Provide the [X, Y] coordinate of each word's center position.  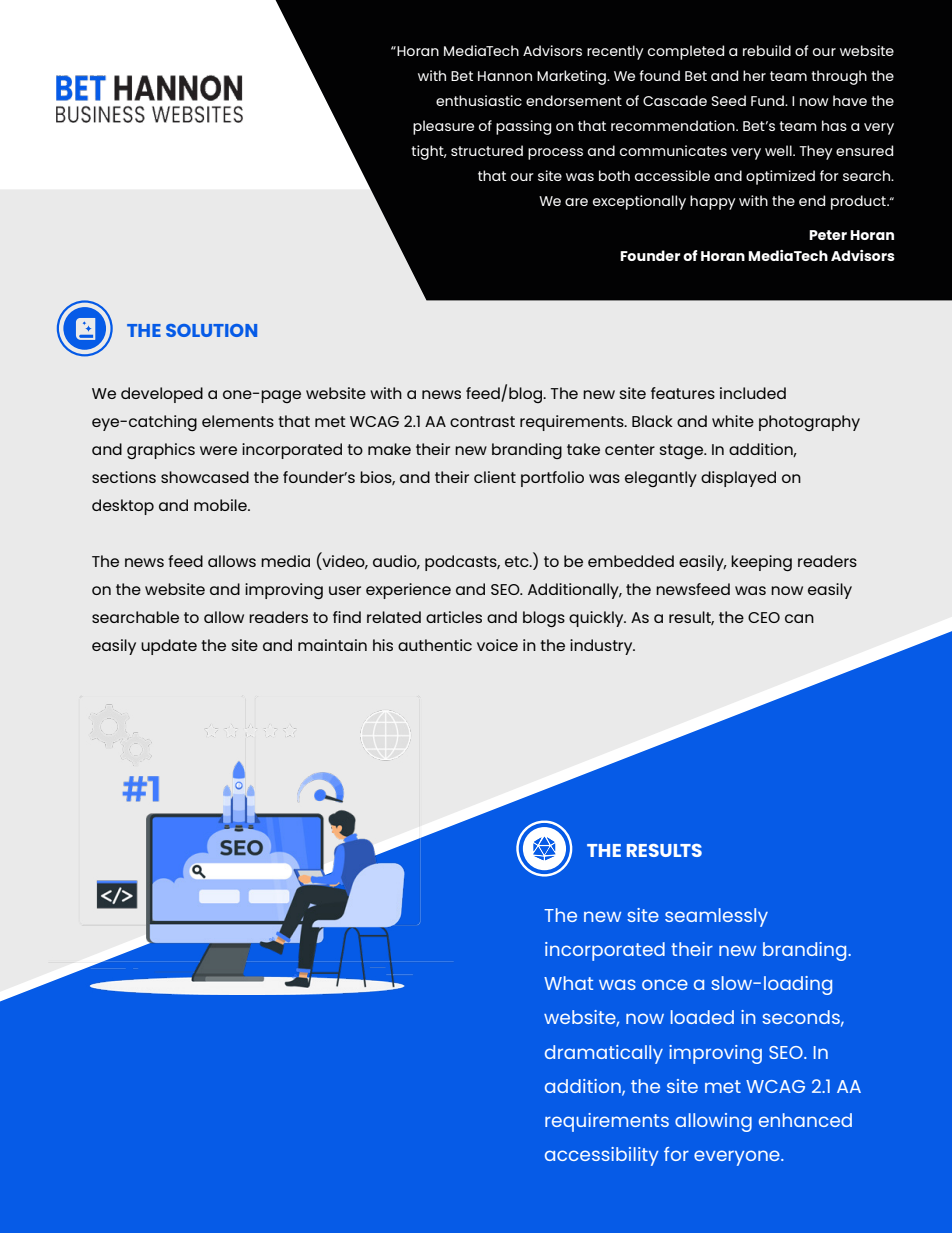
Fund [768, 100]
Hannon [505, 76]
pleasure [443, 127]
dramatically [604, 1054]
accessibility [602, 1156]
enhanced [805, 1120]
